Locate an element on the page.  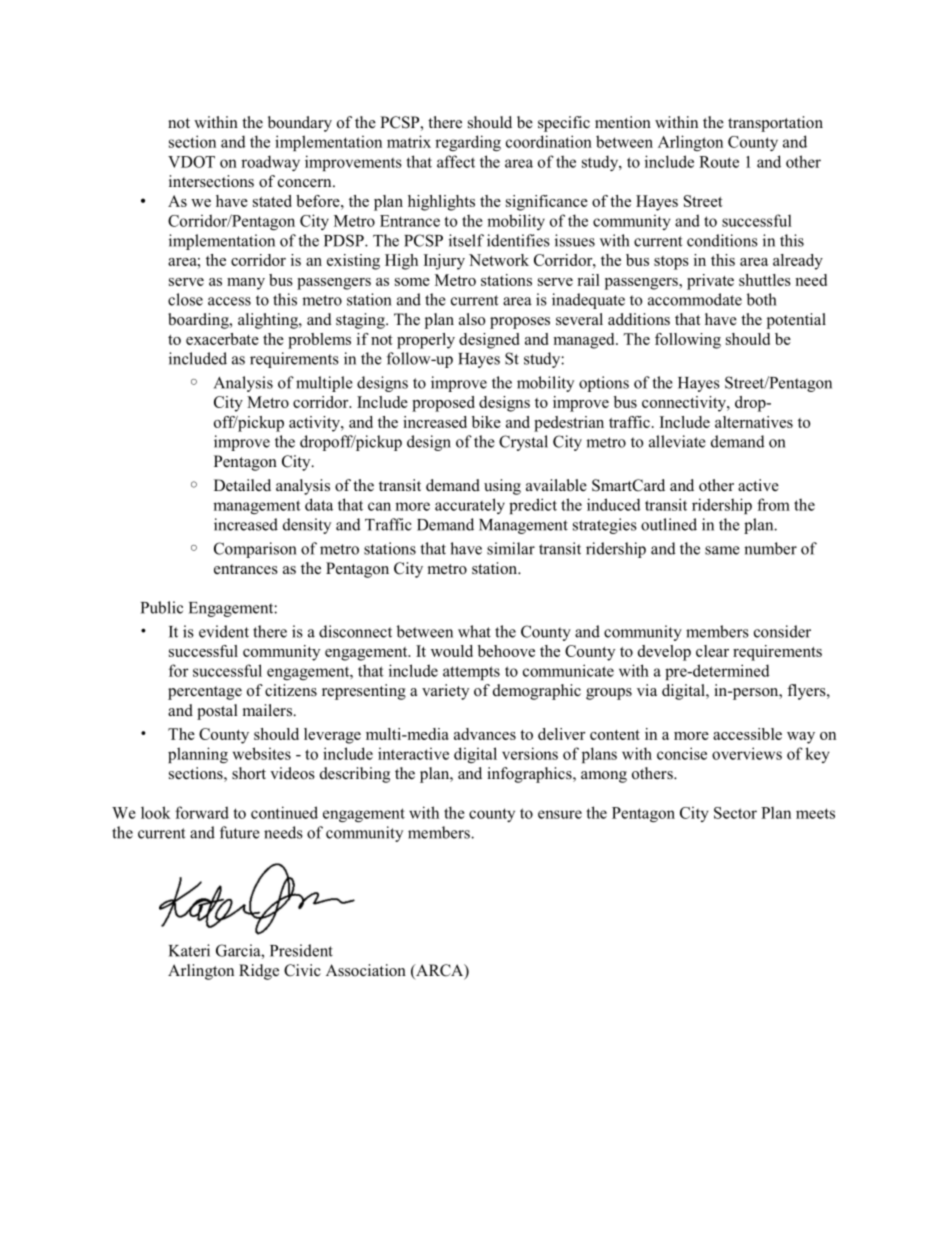
Association is located at coordinates (366, 970).
